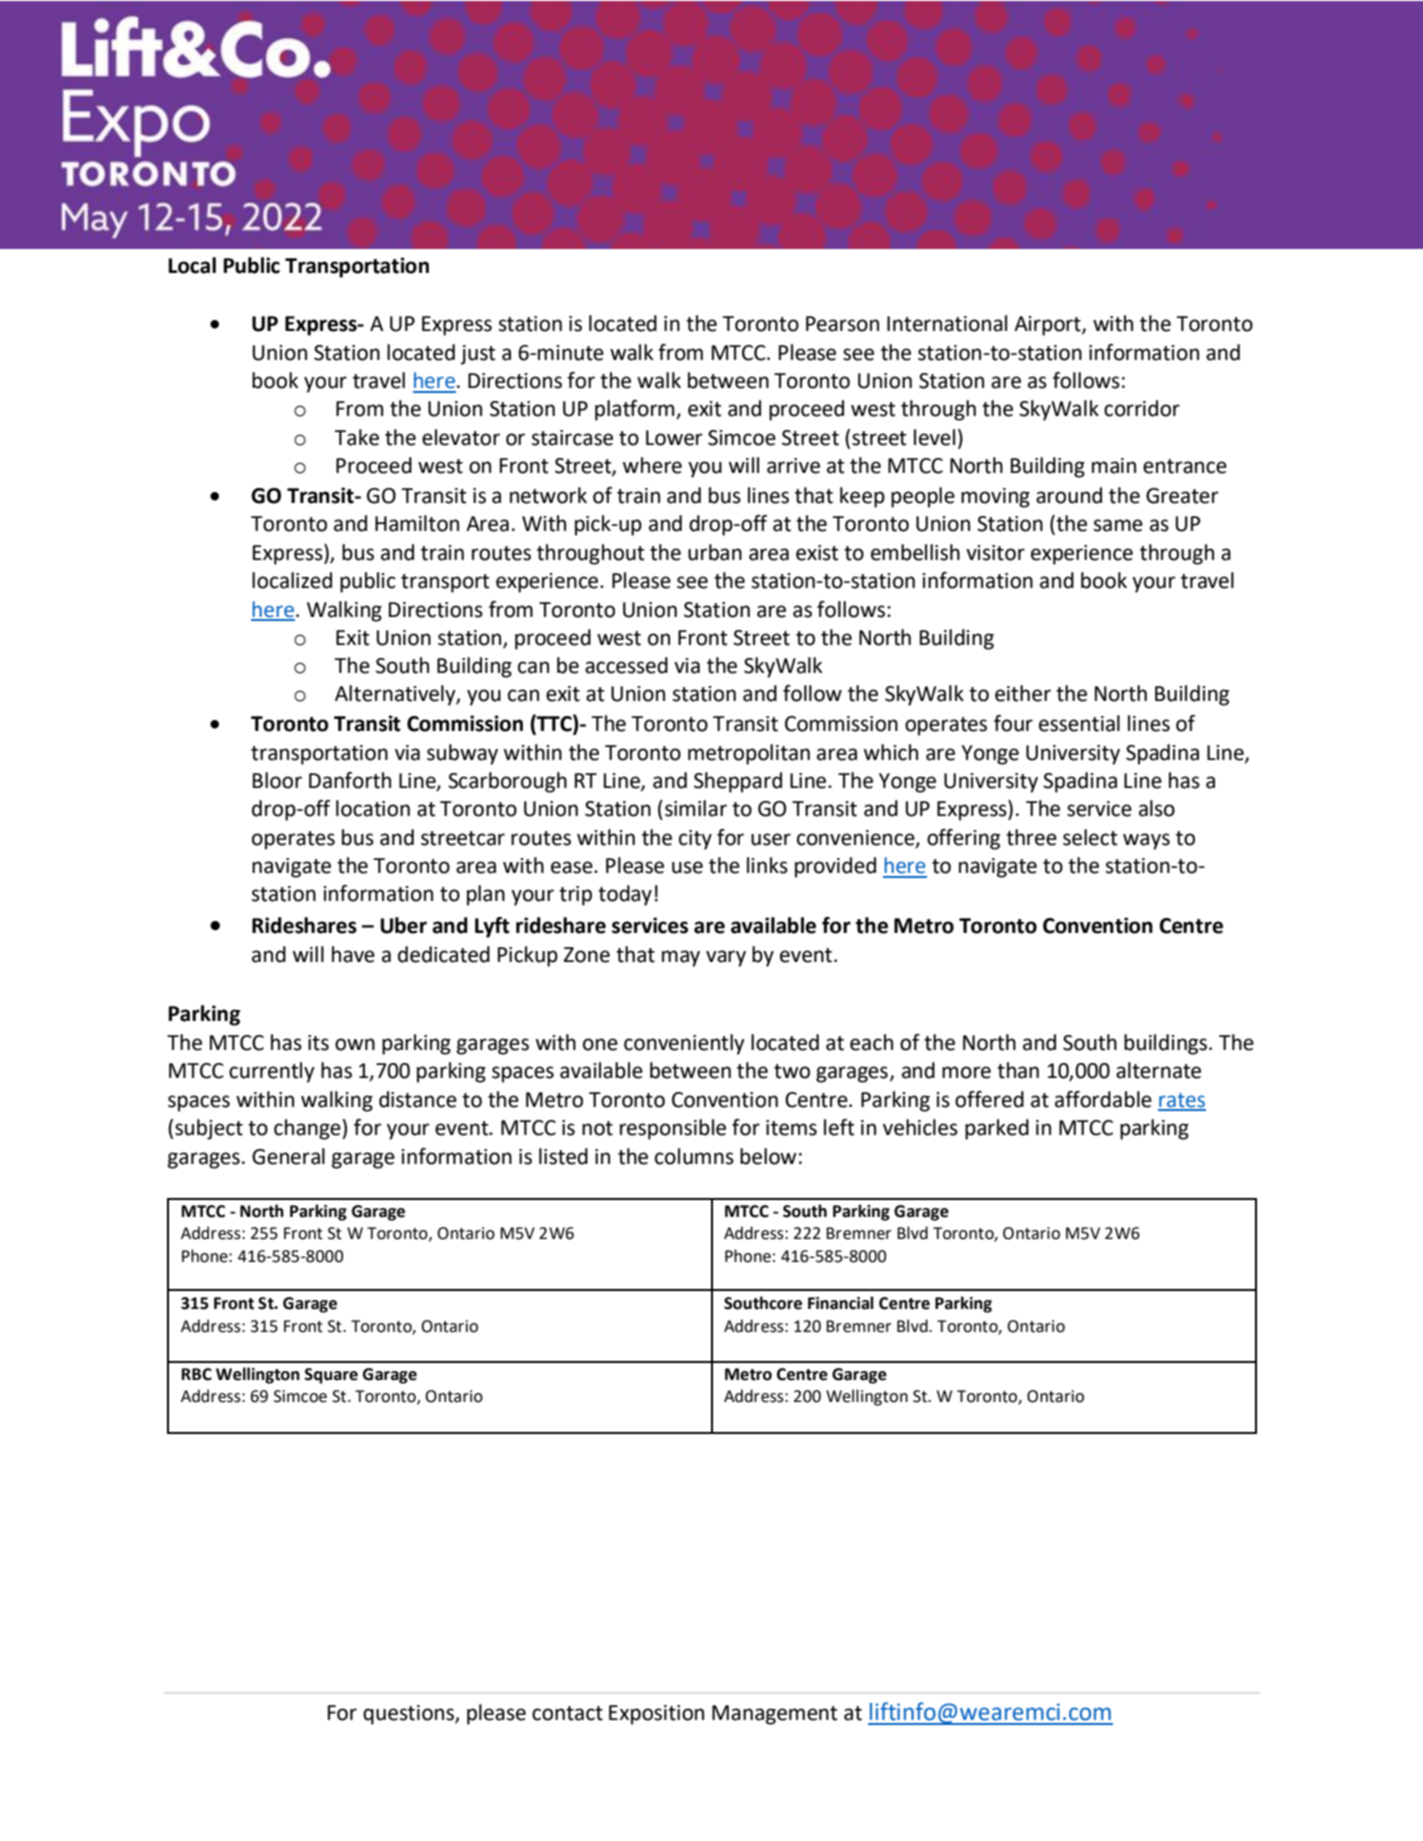 This screenshot has height=1841, width=1423. I want to click on Financial, so click(841, 1303).
